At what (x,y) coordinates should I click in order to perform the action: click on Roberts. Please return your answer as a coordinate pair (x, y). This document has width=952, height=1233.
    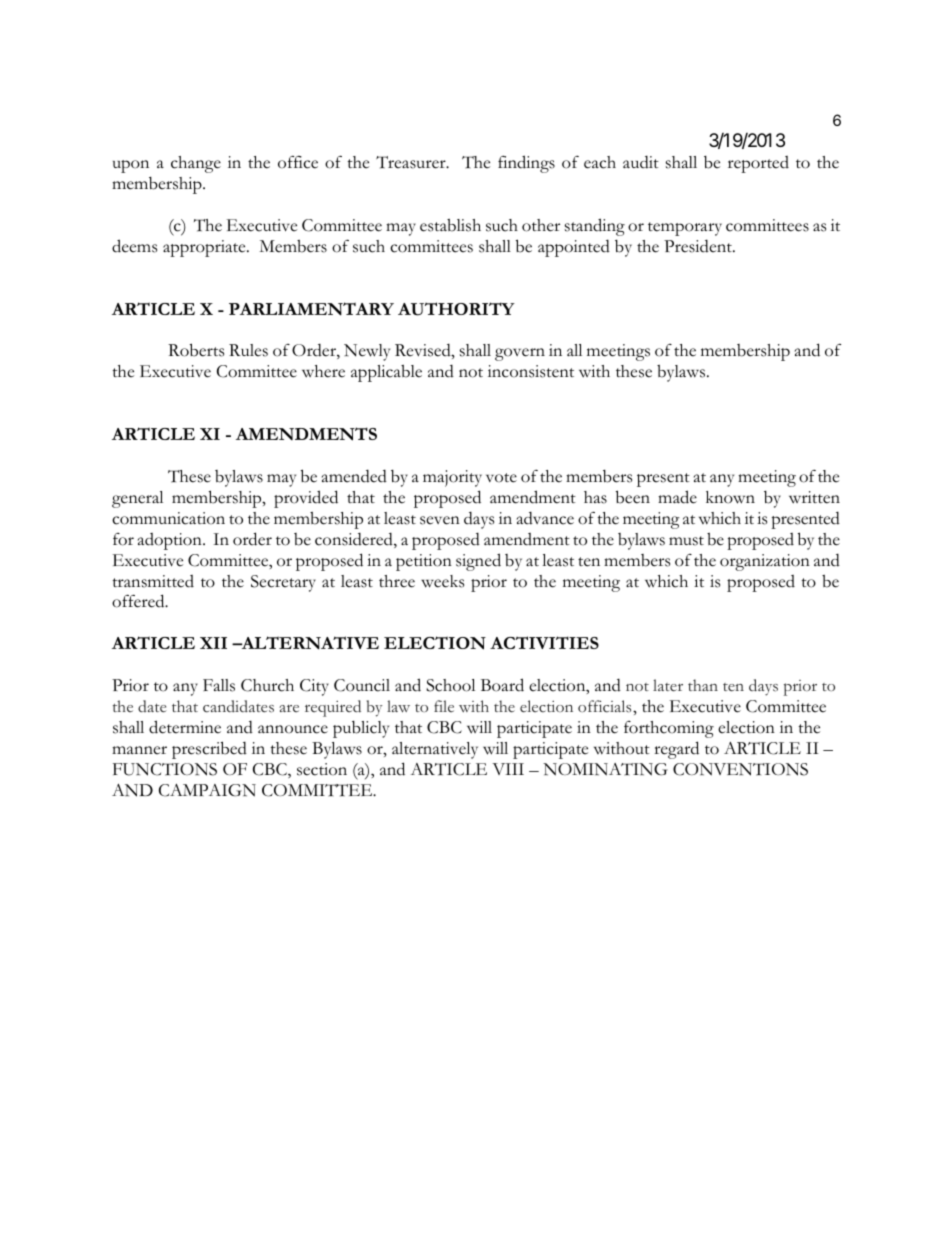
    Looking at the image, I should click on (196, 350).
